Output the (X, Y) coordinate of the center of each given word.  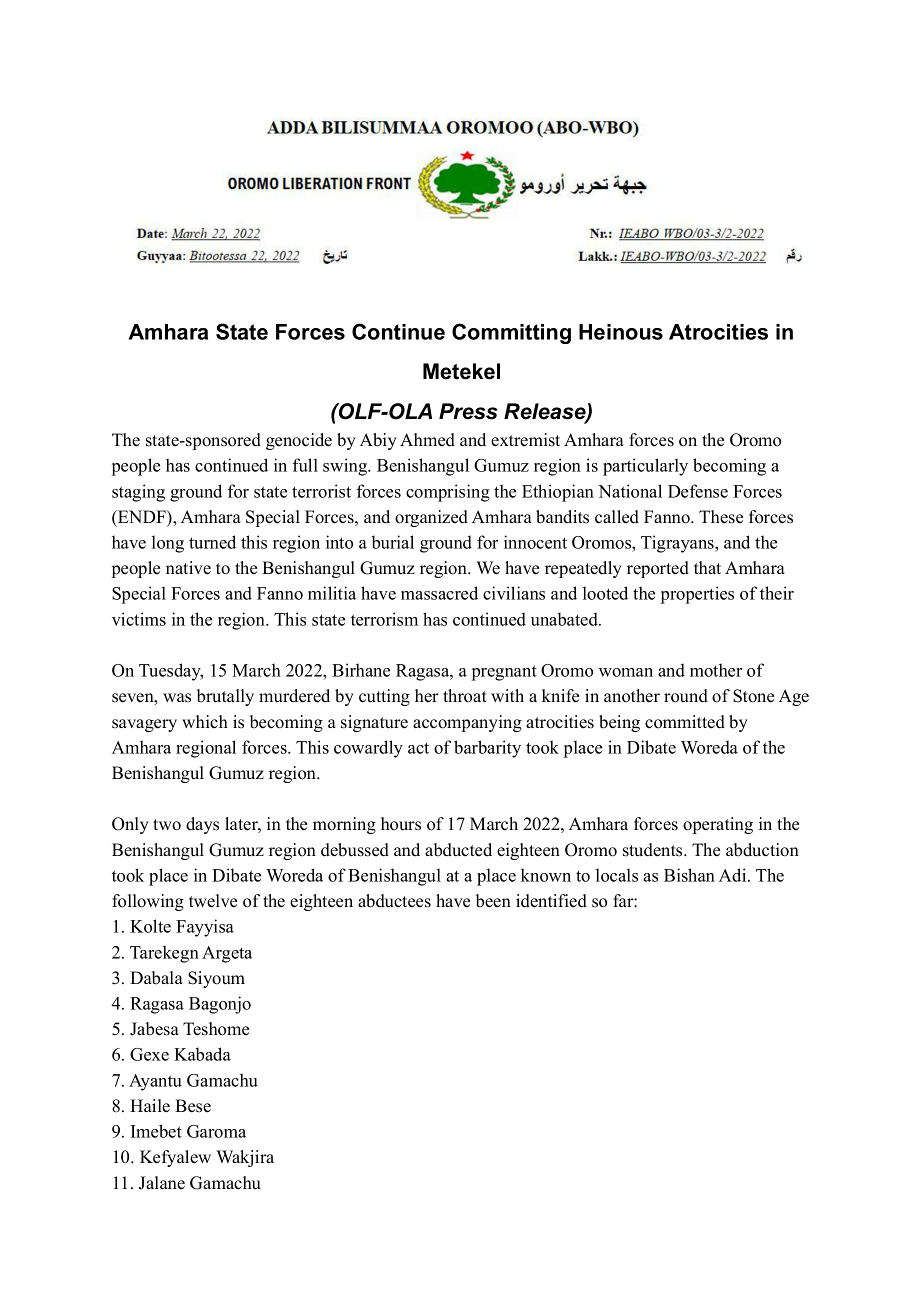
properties (697, 595)
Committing (511, 333)
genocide (299, 441)
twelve (213, 901)
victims (139, 619)
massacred (439, 593)
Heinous (621, 332)
